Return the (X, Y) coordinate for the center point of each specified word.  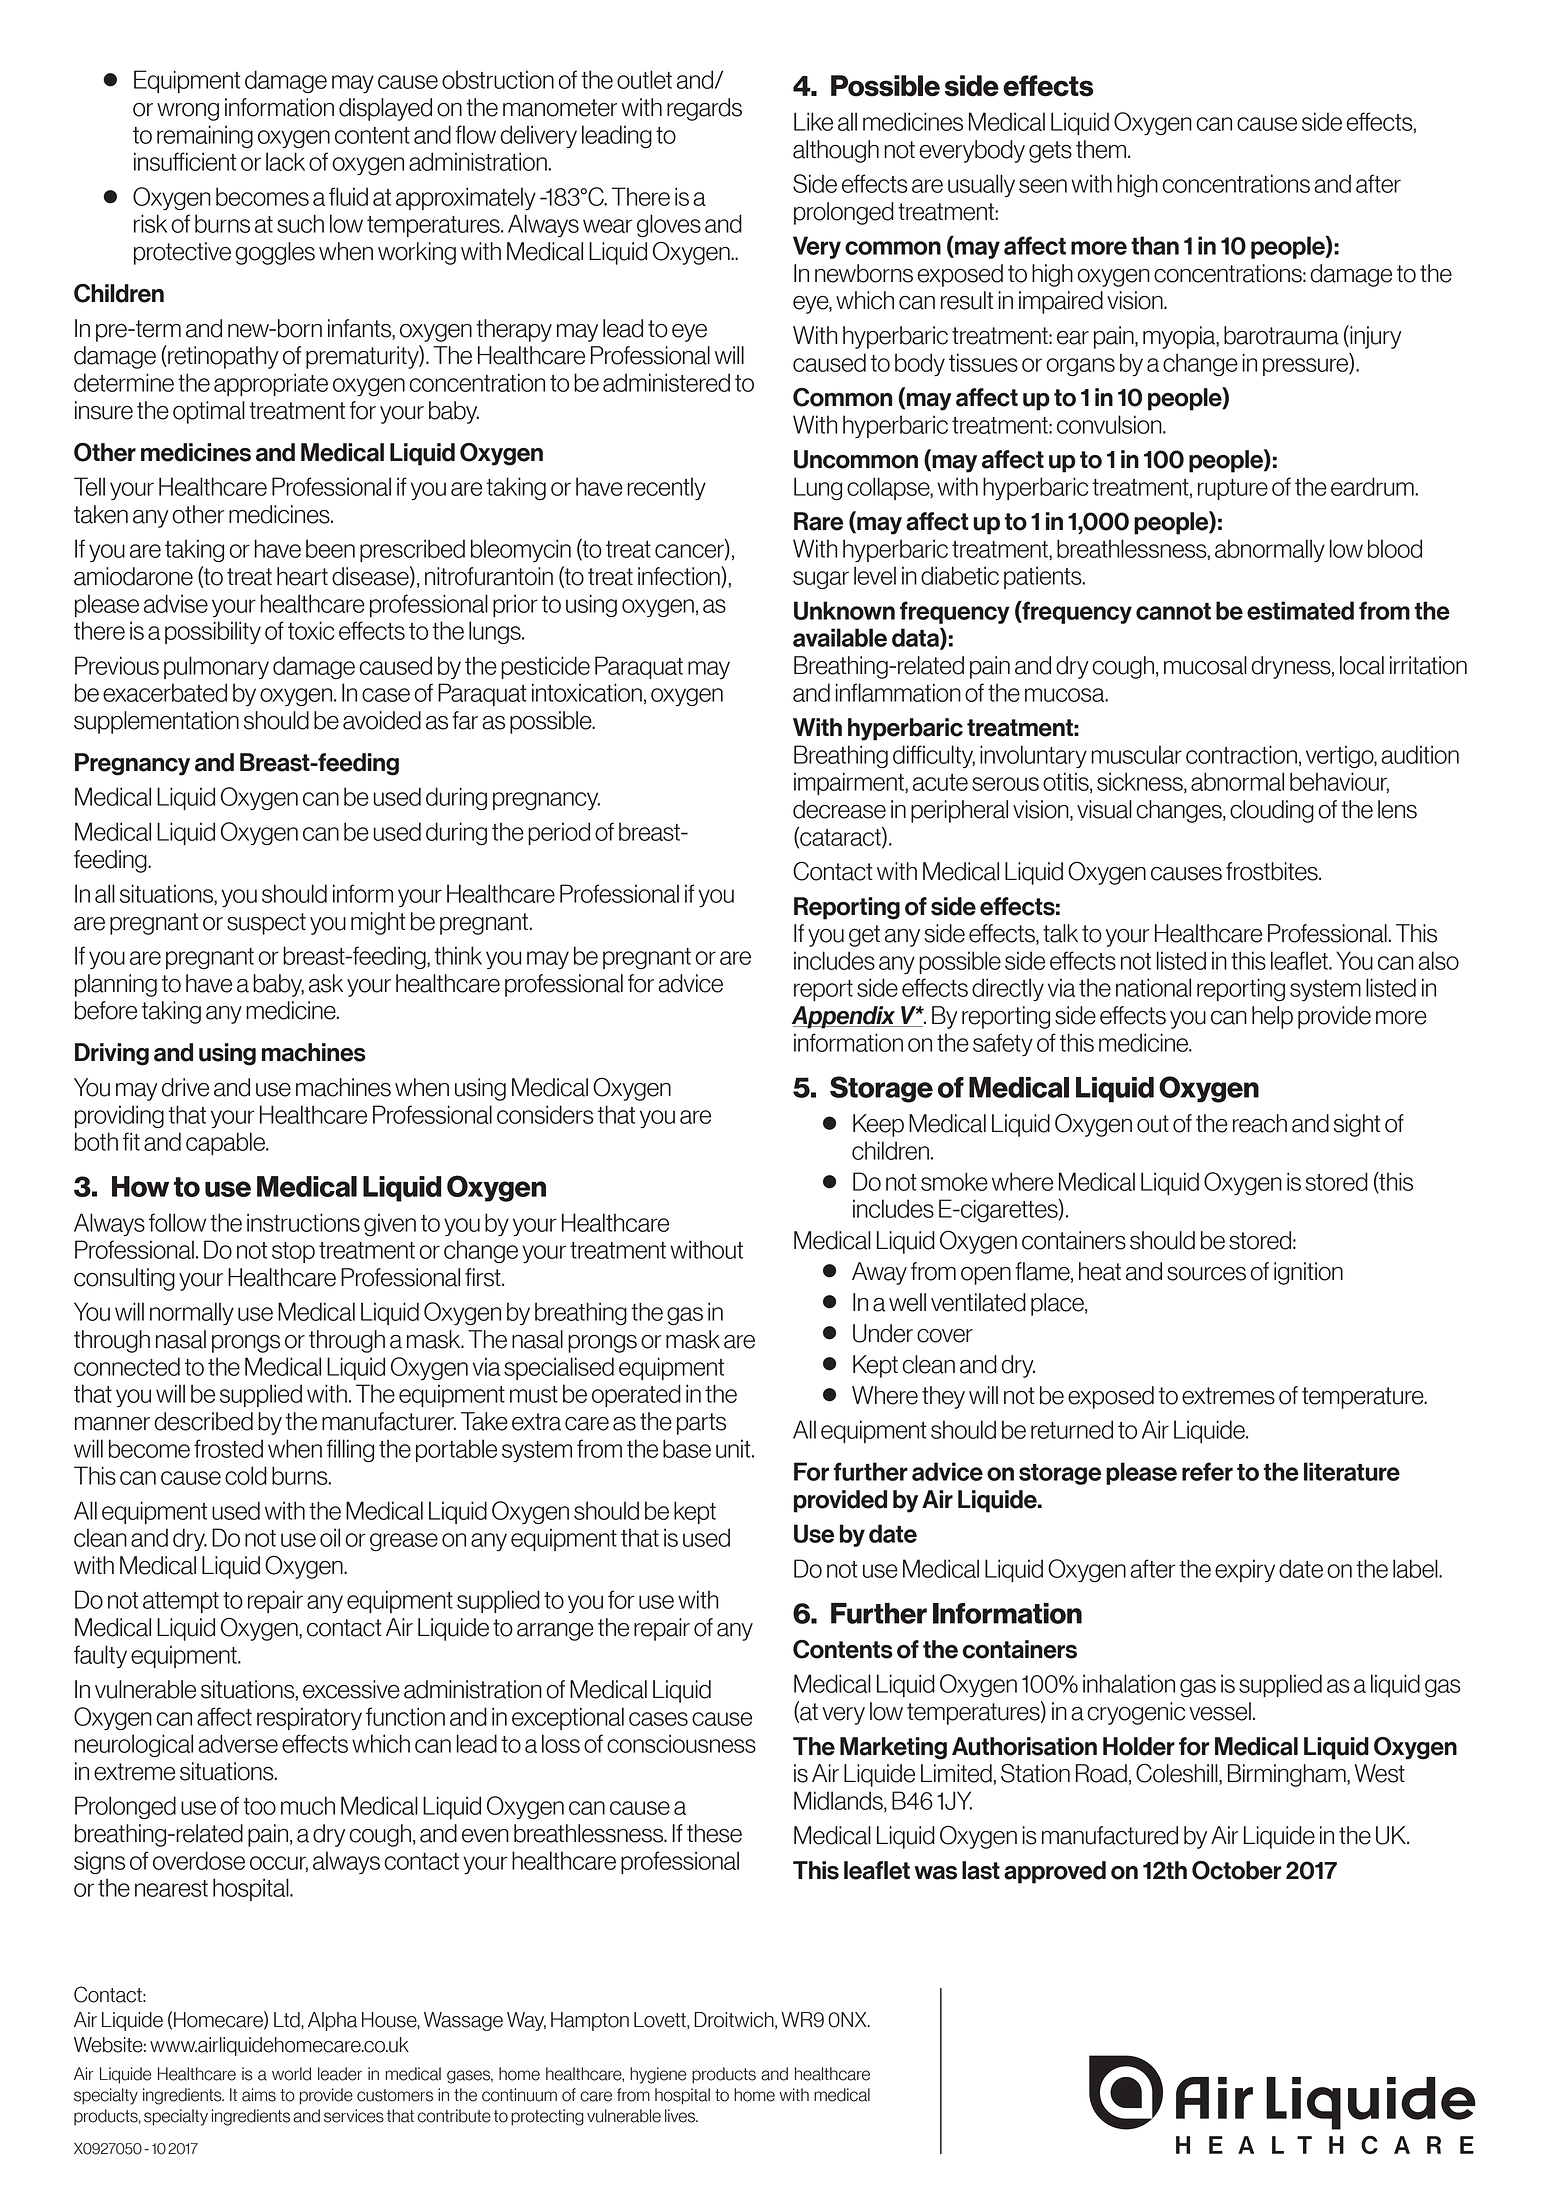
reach (1260, 1123)
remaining (205, 136)
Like (813, 121)
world (291, 2074)
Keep (878, 1125)
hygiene (658, 2075)
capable (226, 1143)
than (1155, 245)
